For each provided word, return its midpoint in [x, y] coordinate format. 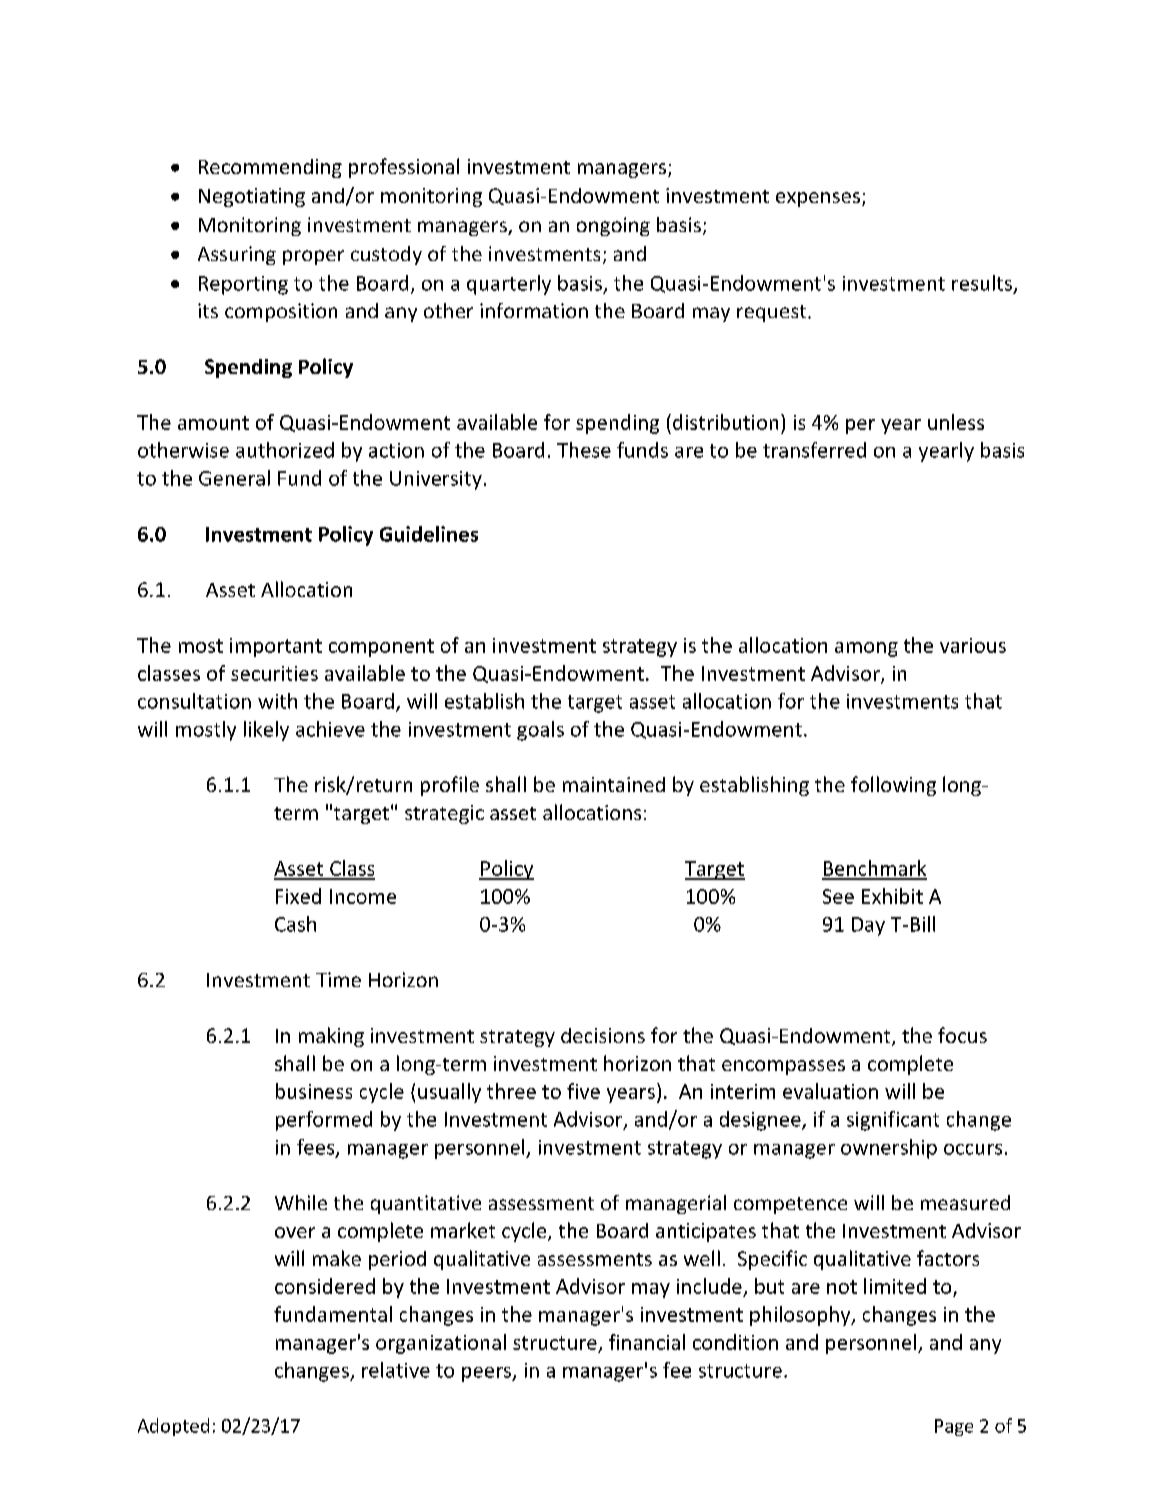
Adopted [173, 1427]
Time [338, 979]
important [276, 647]
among [866, 649]
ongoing [613, 226]
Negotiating [252, 197]
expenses [818, 199]
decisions [603, 1035]
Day [868, 926]
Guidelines [429, 534]
